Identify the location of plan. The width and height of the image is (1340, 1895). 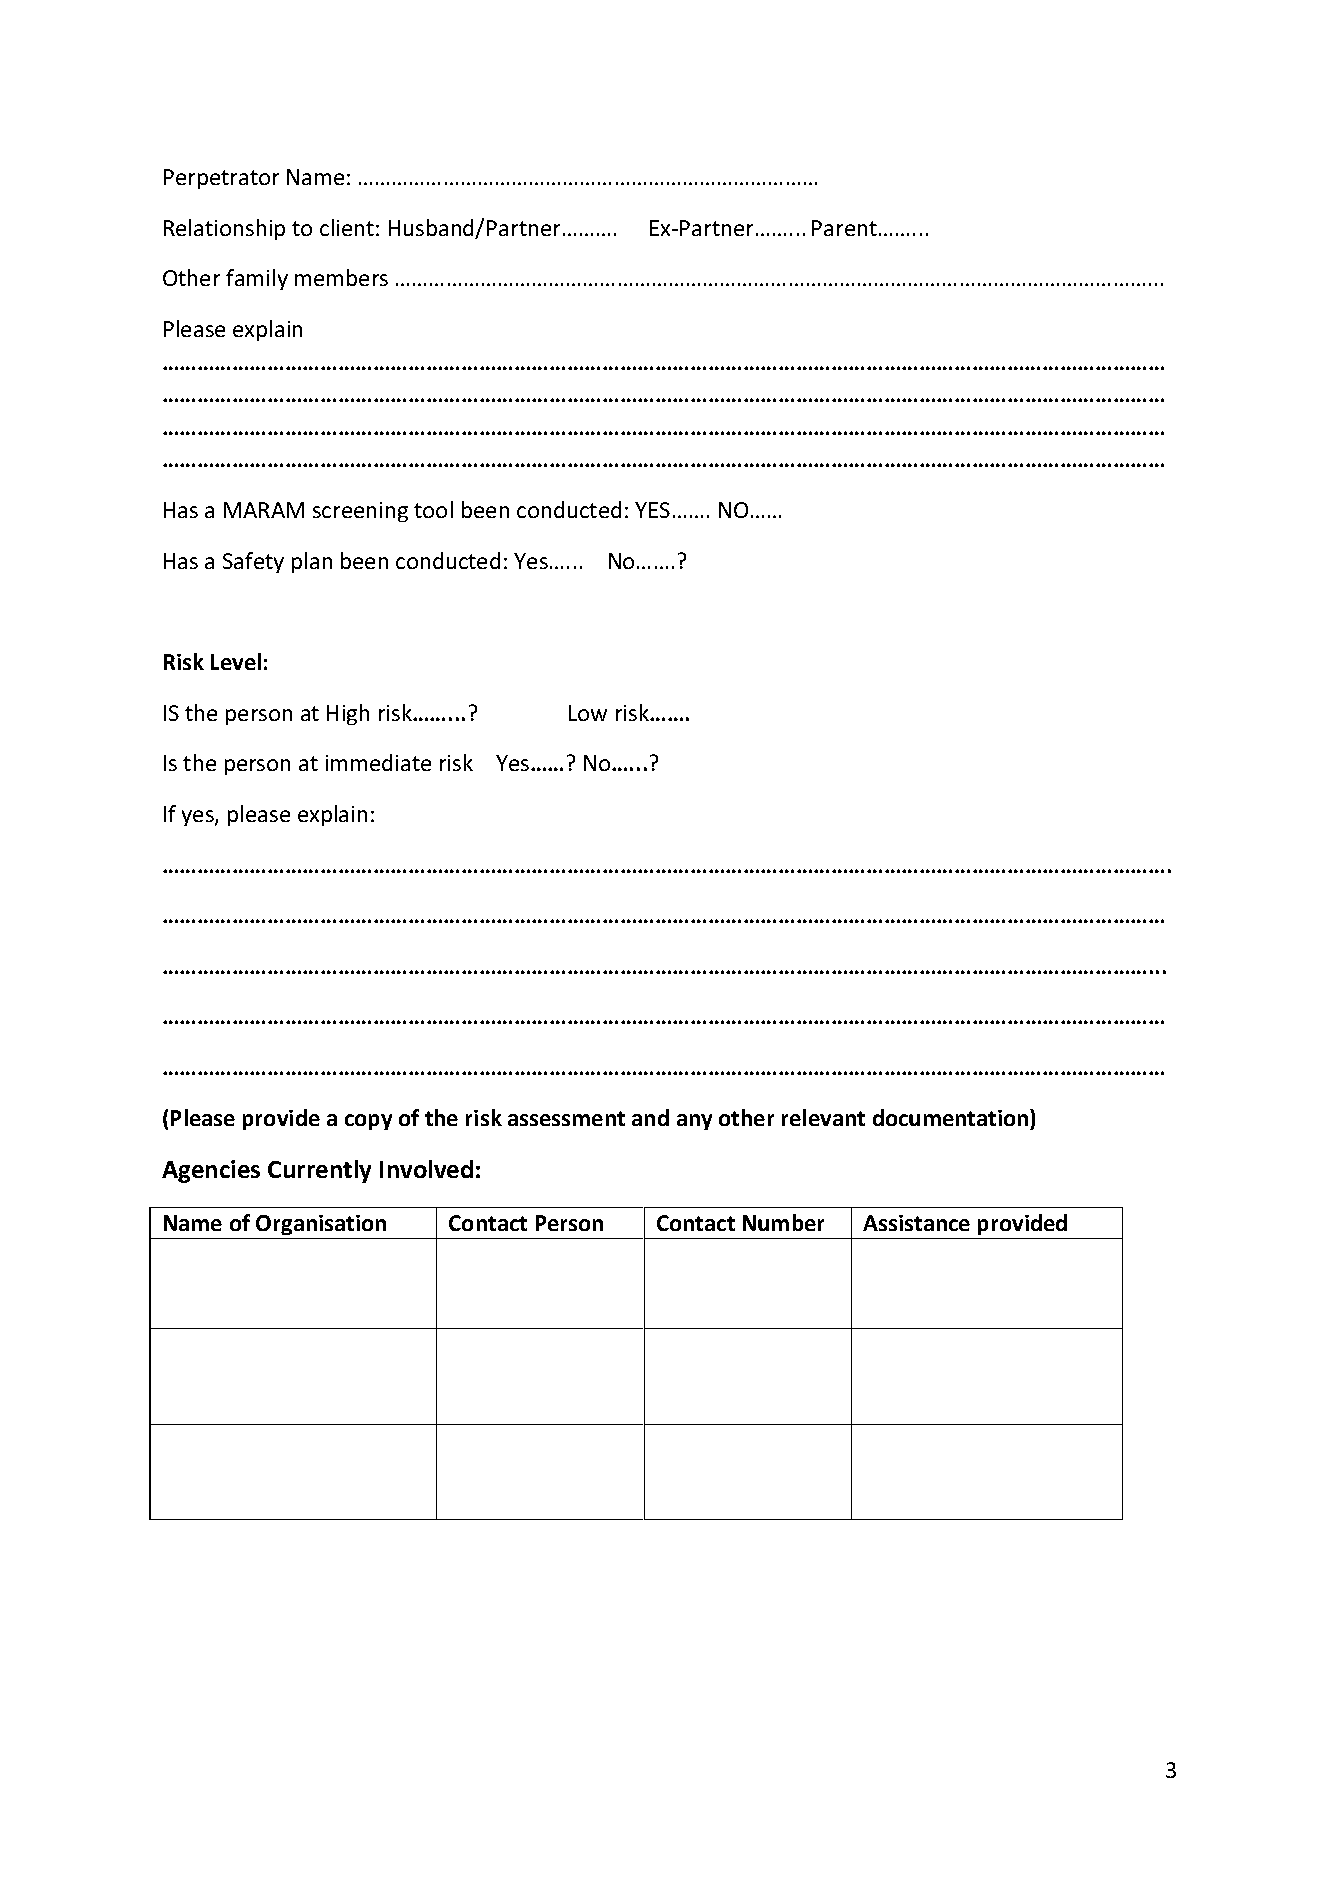
(312, 562).
